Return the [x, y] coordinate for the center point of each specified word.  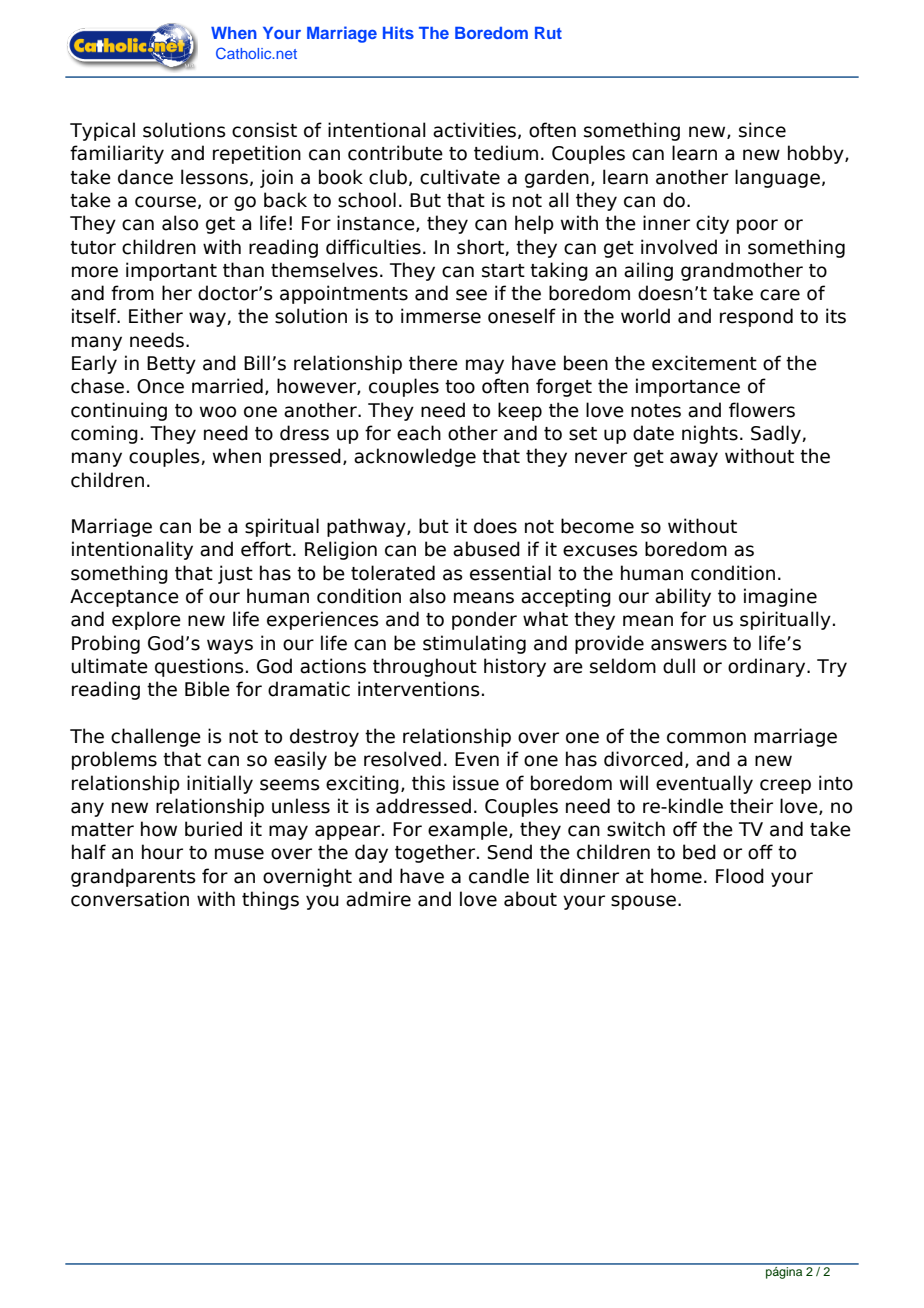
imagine [780, 597]
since [762, 130]
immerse [441, 316]
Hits [398, 32]
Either [156, 316]
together [436, 853]
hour [162, 852]
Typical [102, 131]
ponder [484, 620]
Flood [740, 876]
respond [756, 317]
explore [146, 620]
